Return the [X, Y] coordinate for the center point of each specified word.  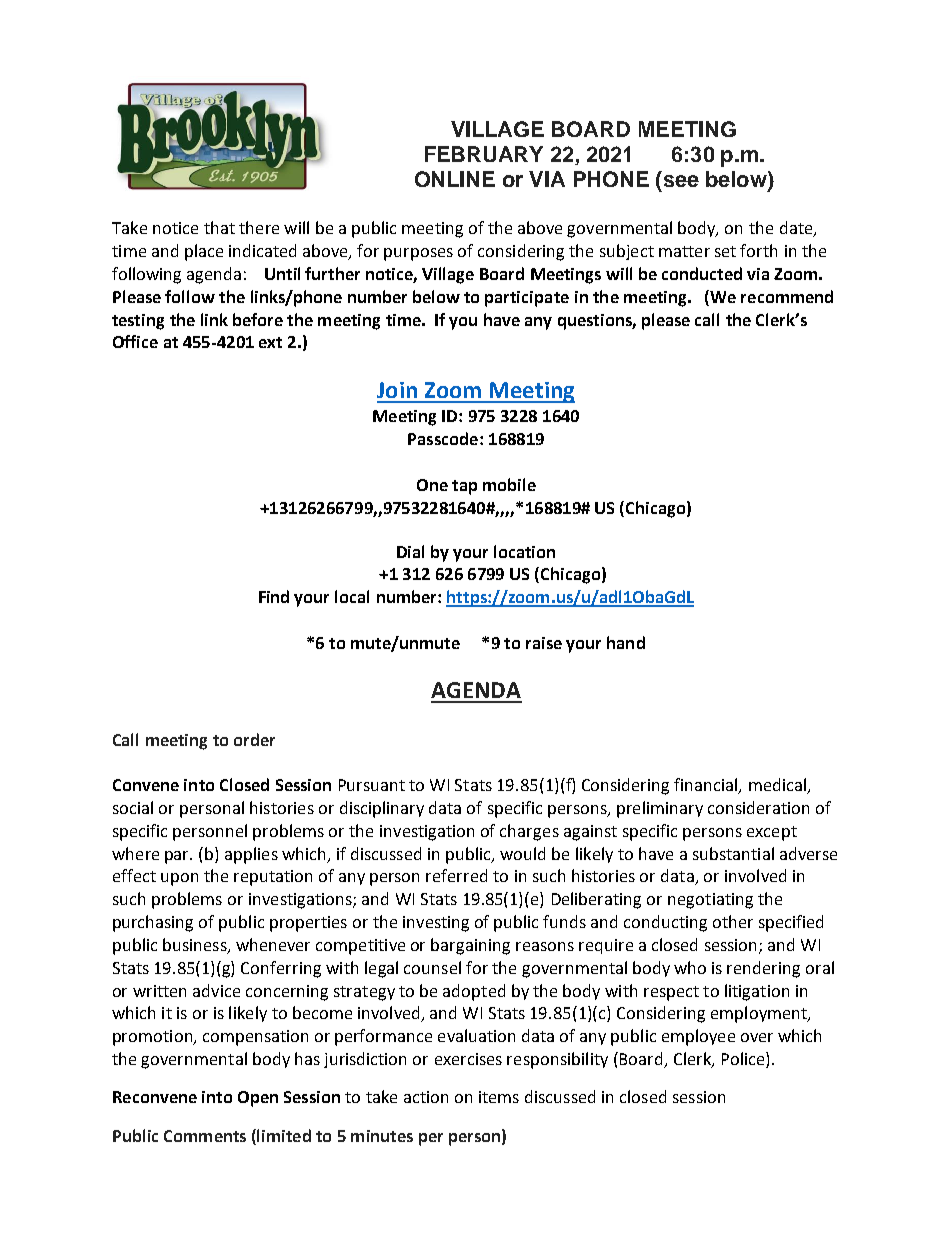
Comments [205, 1136]
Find [274, 596]
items [499, 1097]
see [681, 181]
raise [544, 643]
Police [744, 1060]
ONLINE [455, 179]
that [219, 227]
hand [626, 642]
